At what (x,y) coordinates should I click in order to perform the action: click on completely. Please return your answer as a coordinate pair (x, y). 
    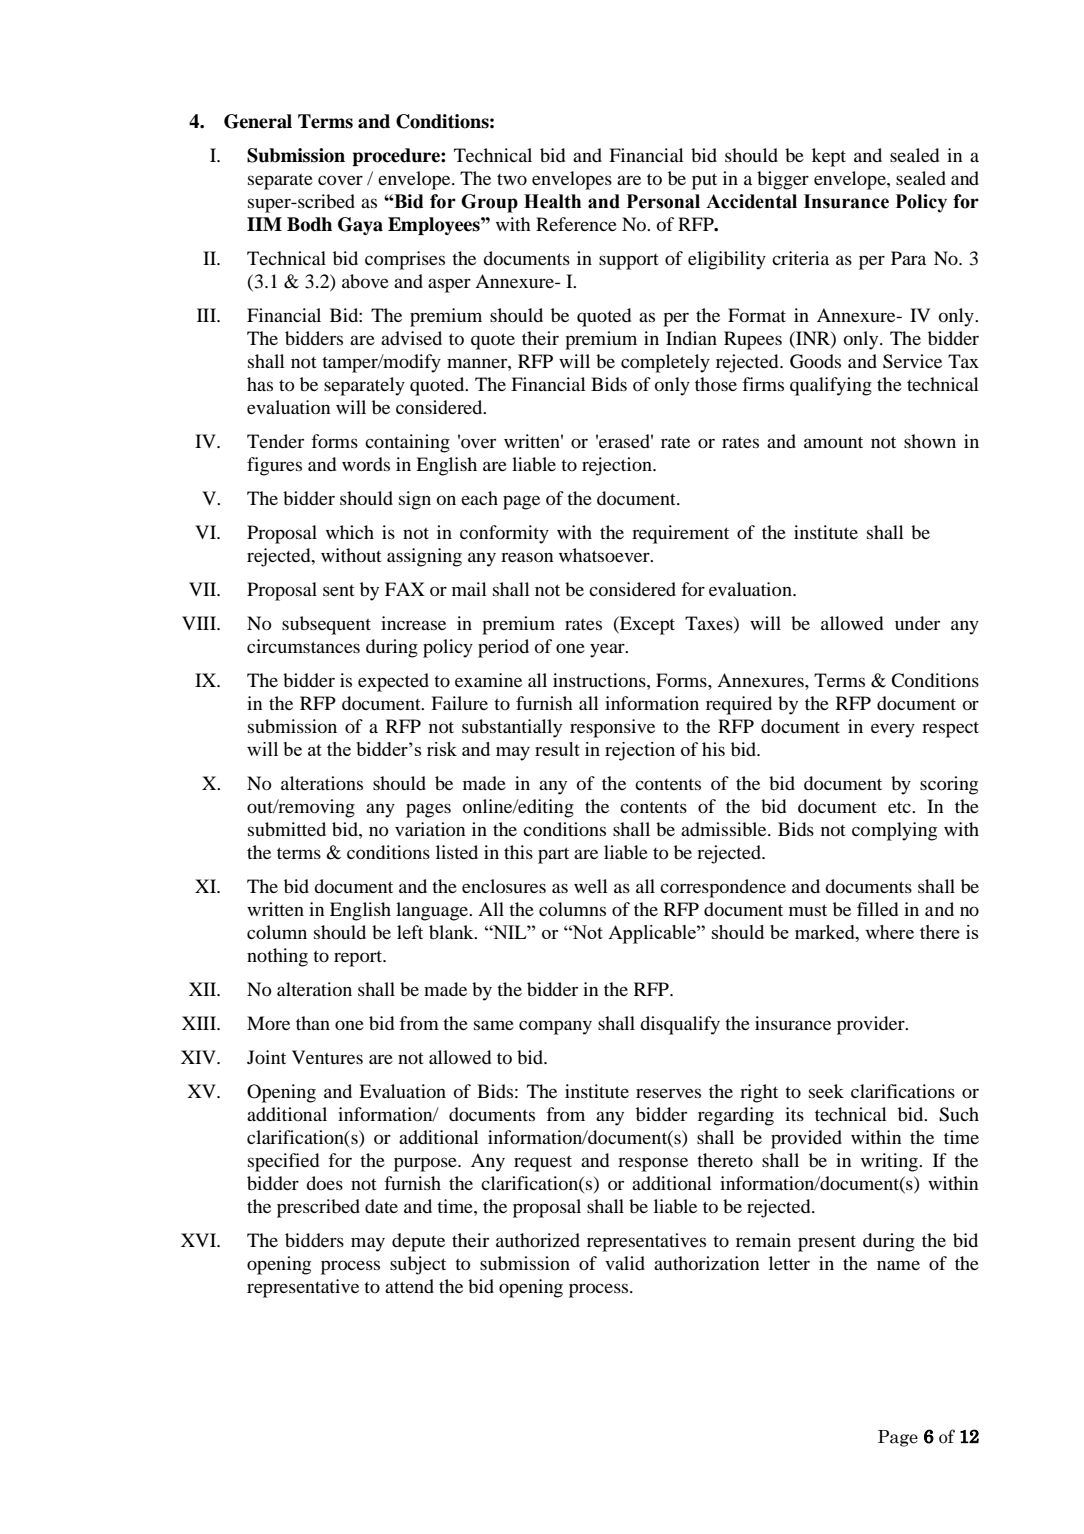
    Looking at the image, I should click on (665, 363).
